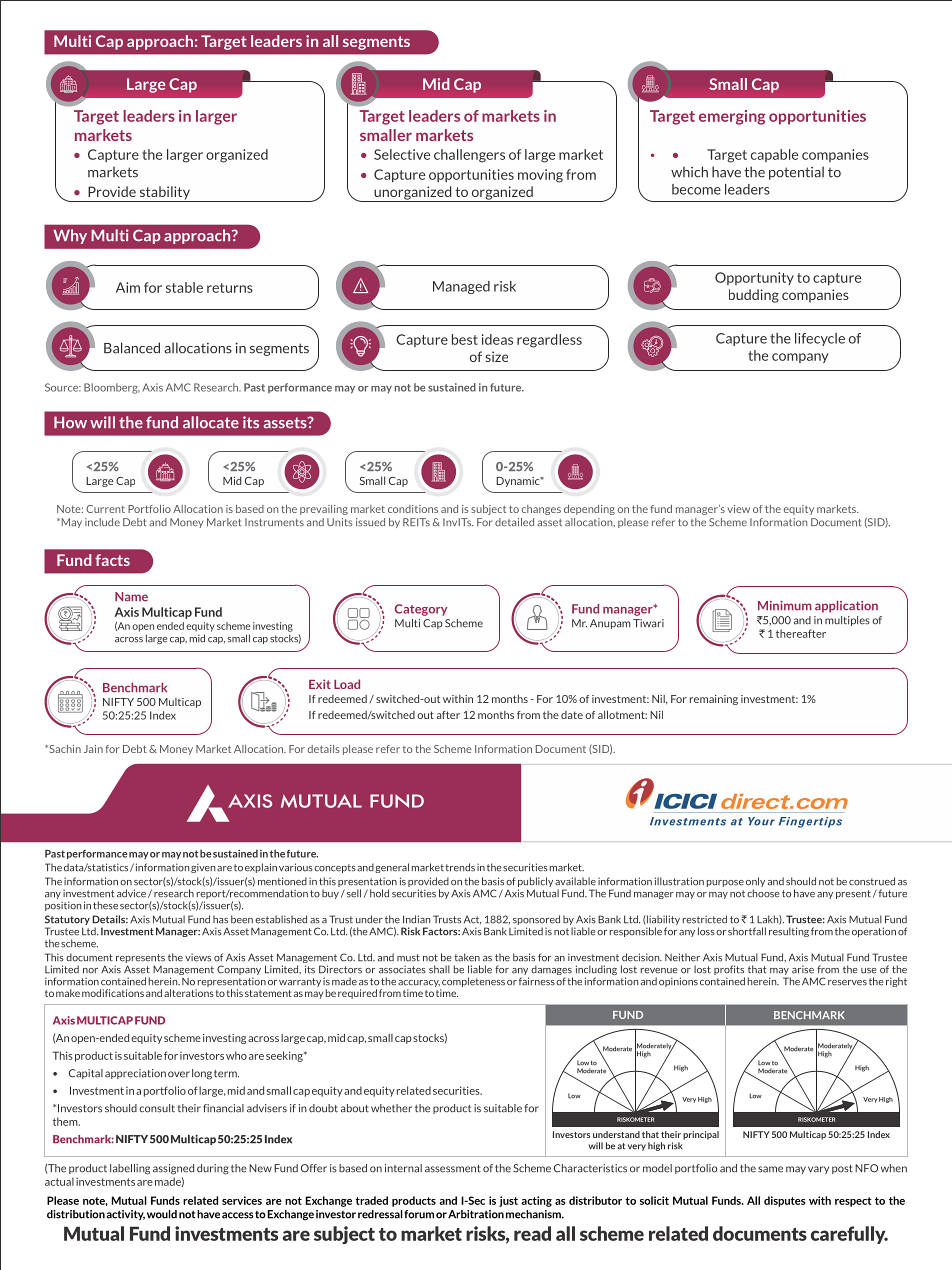 Image resolution: width=952 pixels, height=1270 pixels. What do you see at coordinates (476, 1214) in the screenshot?
I see `Arbitration` at bounding box center [476, 1214].
